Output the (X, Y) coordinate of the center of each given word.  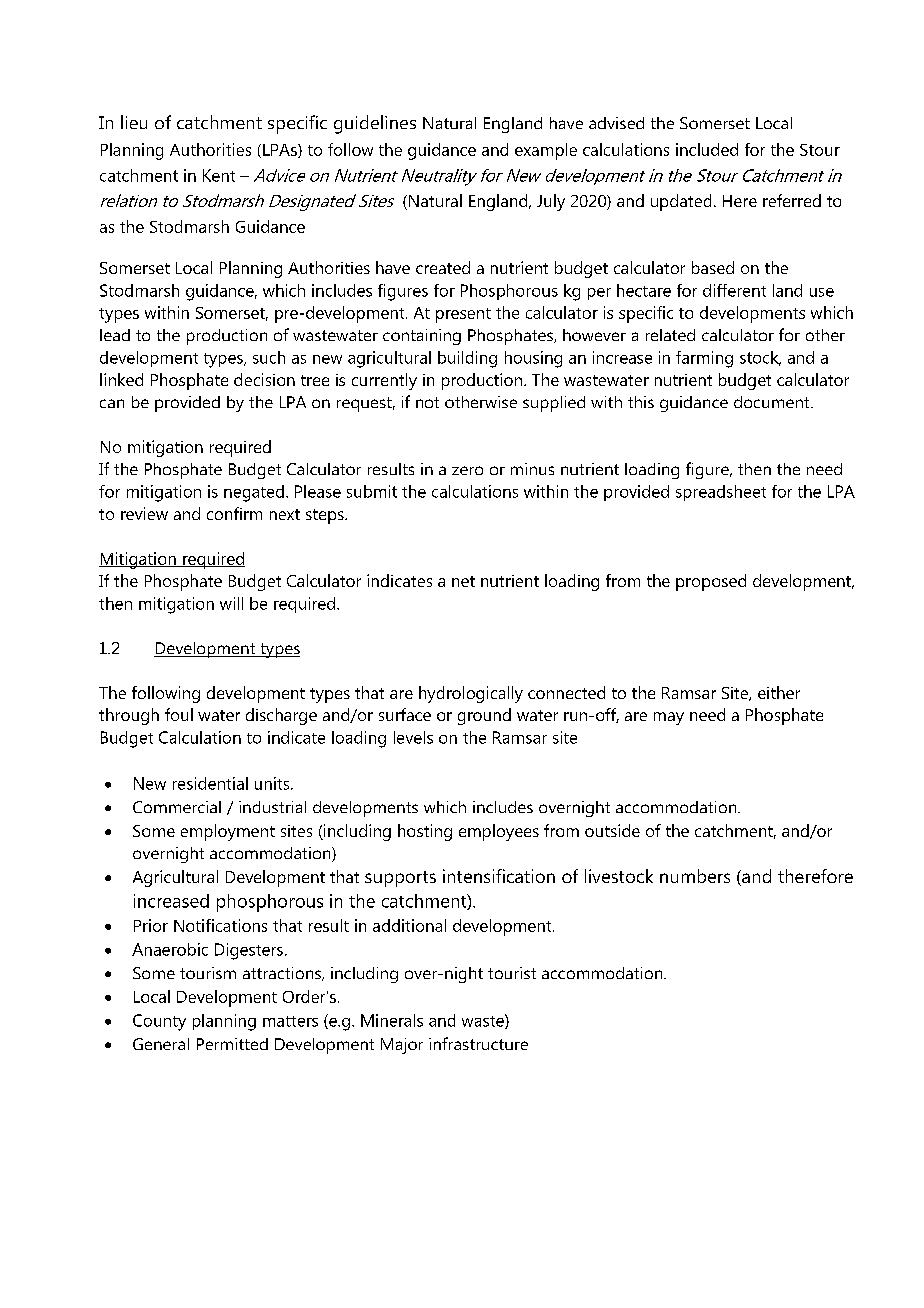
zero (467, 470)
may (669, 718)
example (546, 151)
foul (179, 714)
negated (254, 493)
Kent (219, 175)
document (773, 402)
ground (484, 716)
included (707, 149)
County (159, 1022)
